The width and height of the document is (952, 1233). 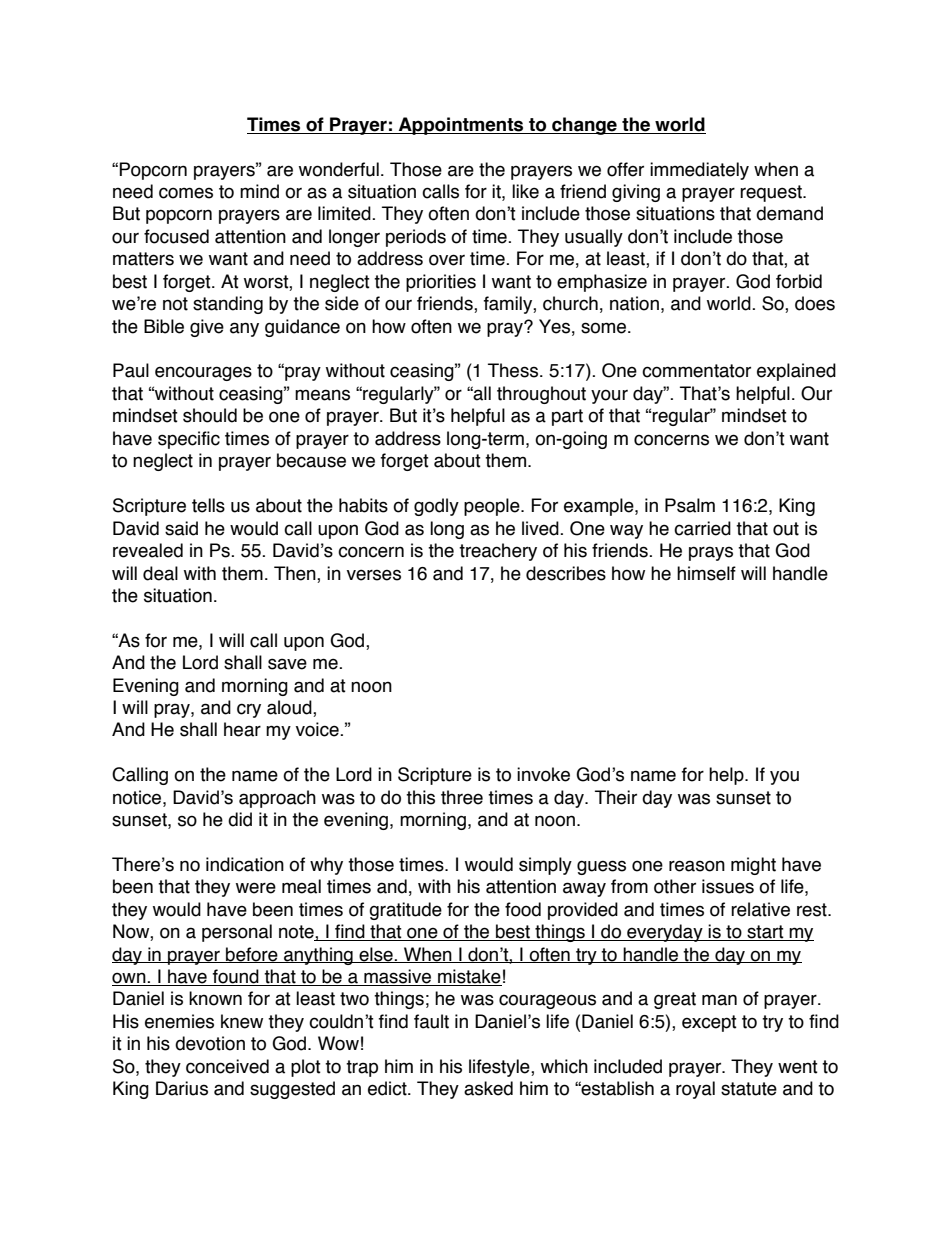 I want to click on statute, so click(x=749, y=1089).
